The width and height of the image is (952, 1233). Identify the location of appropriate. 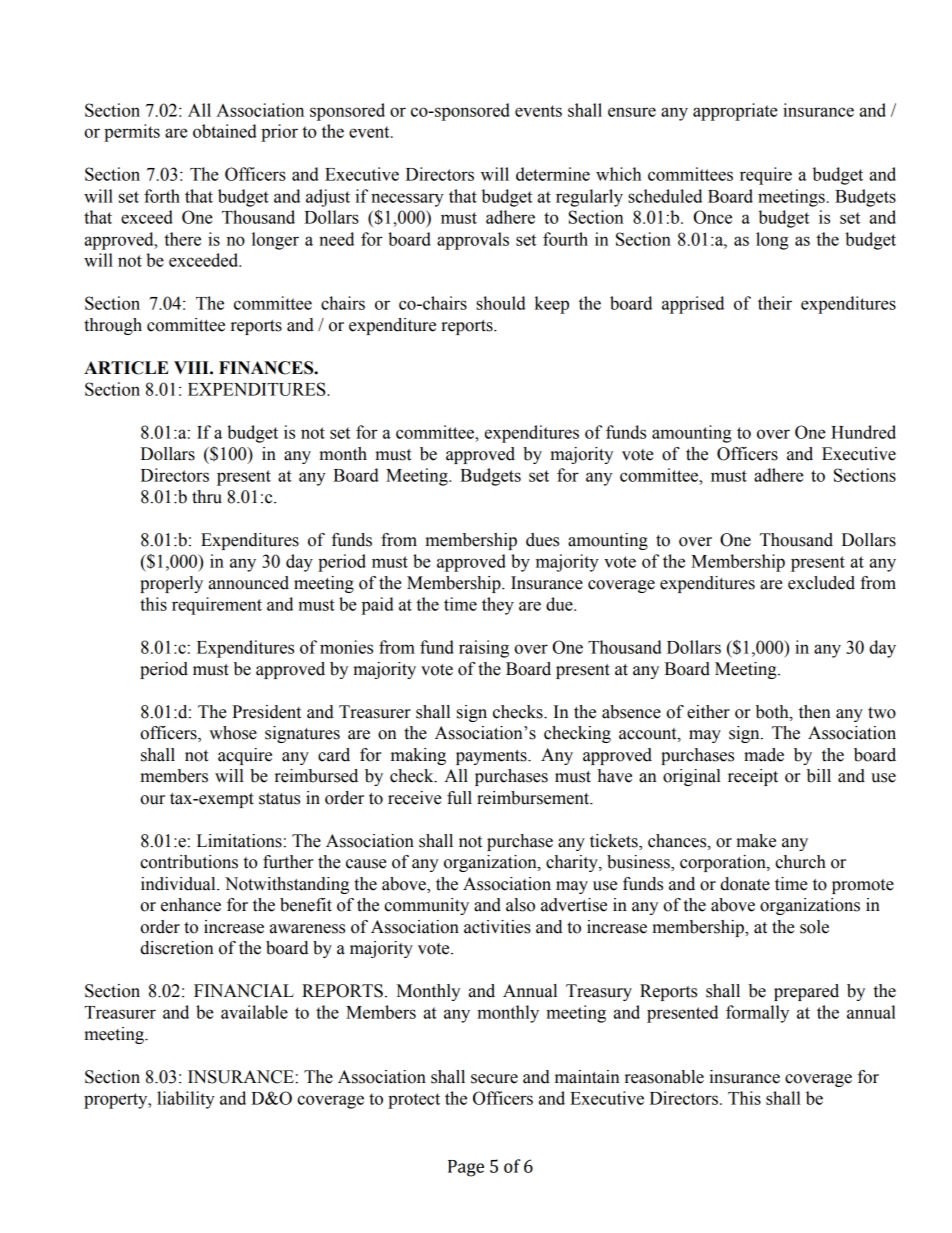
(735, 112).
